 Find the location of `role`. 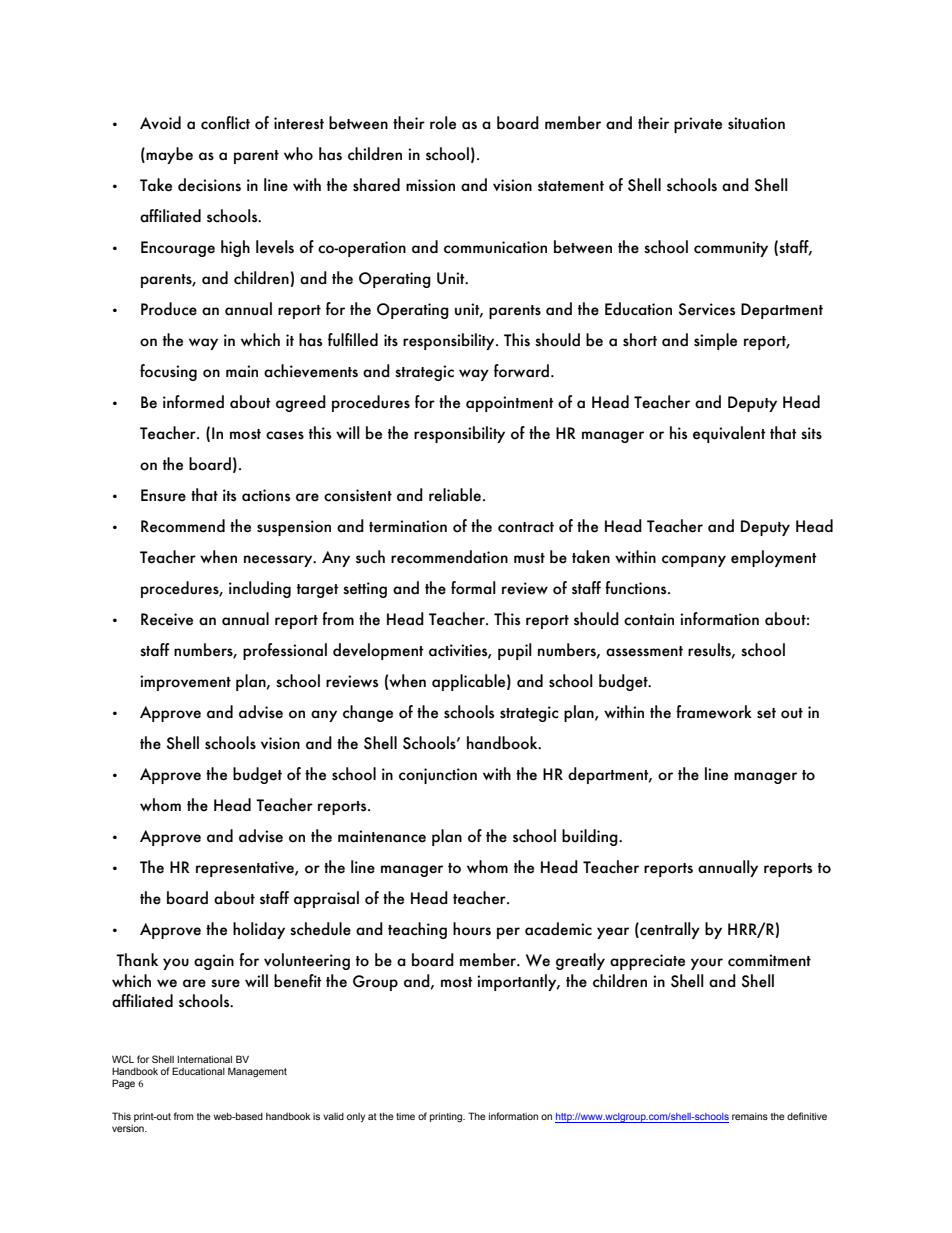

role is located at coordinates (443, 123).
